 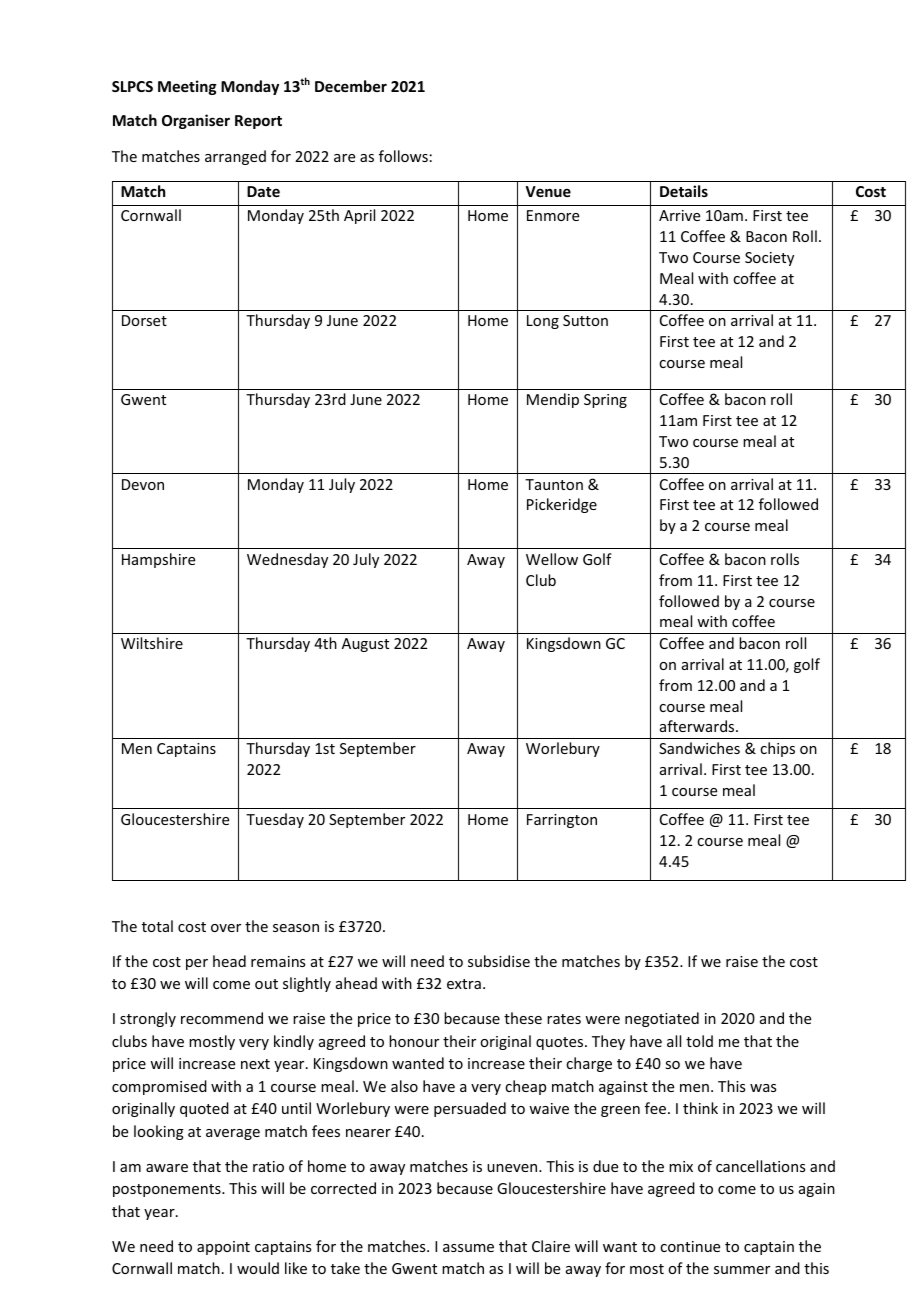 What do you see at coordinates (468, 1248) in the screenshot?
I see `assume` at bounding box center [468, 1248].
